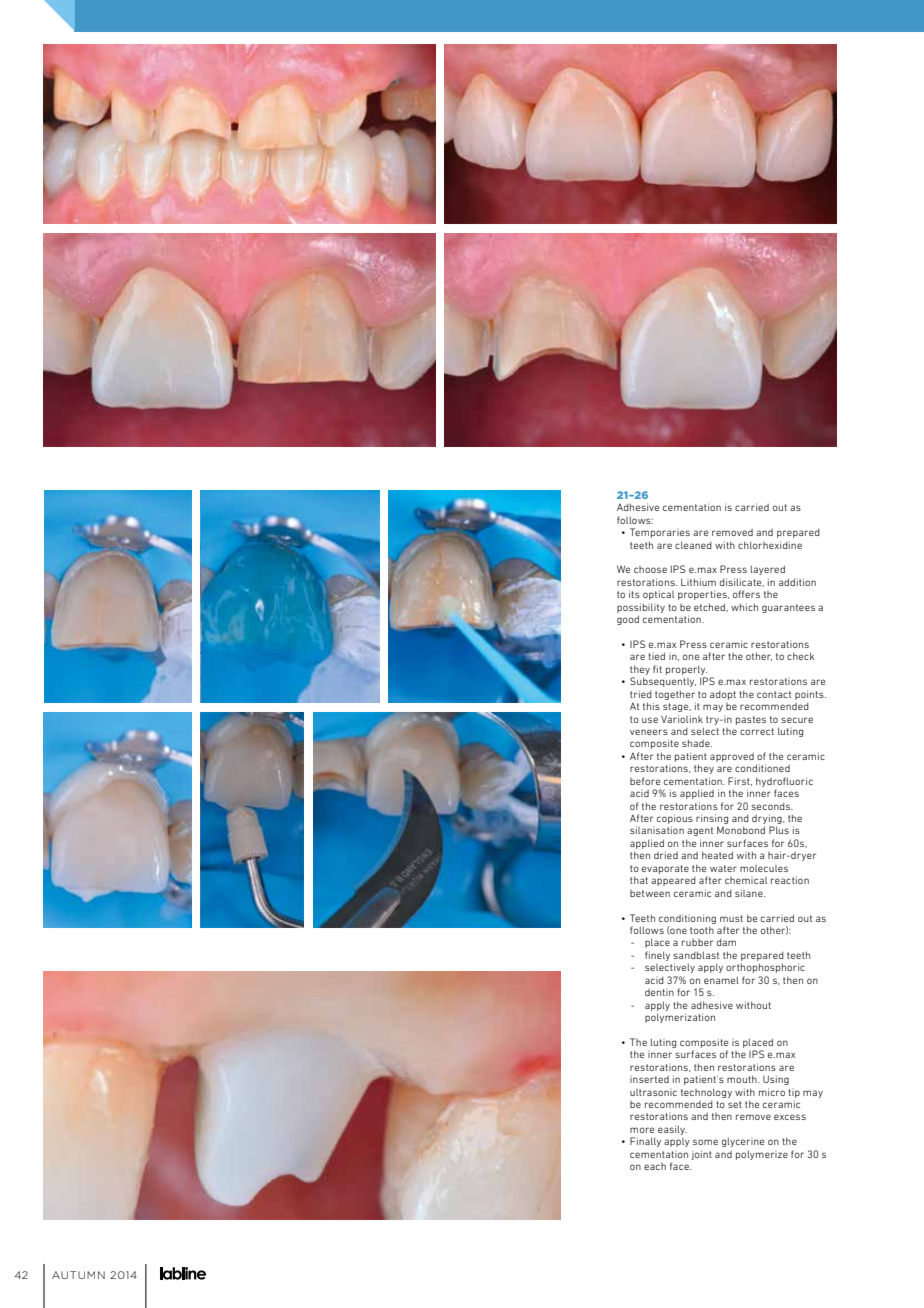 The width and height of the screenshot is (924, 1308). What do you see at coordinates (721, 980) in the screenshot?
I see `enamel` at bounding box center [721, 980].
